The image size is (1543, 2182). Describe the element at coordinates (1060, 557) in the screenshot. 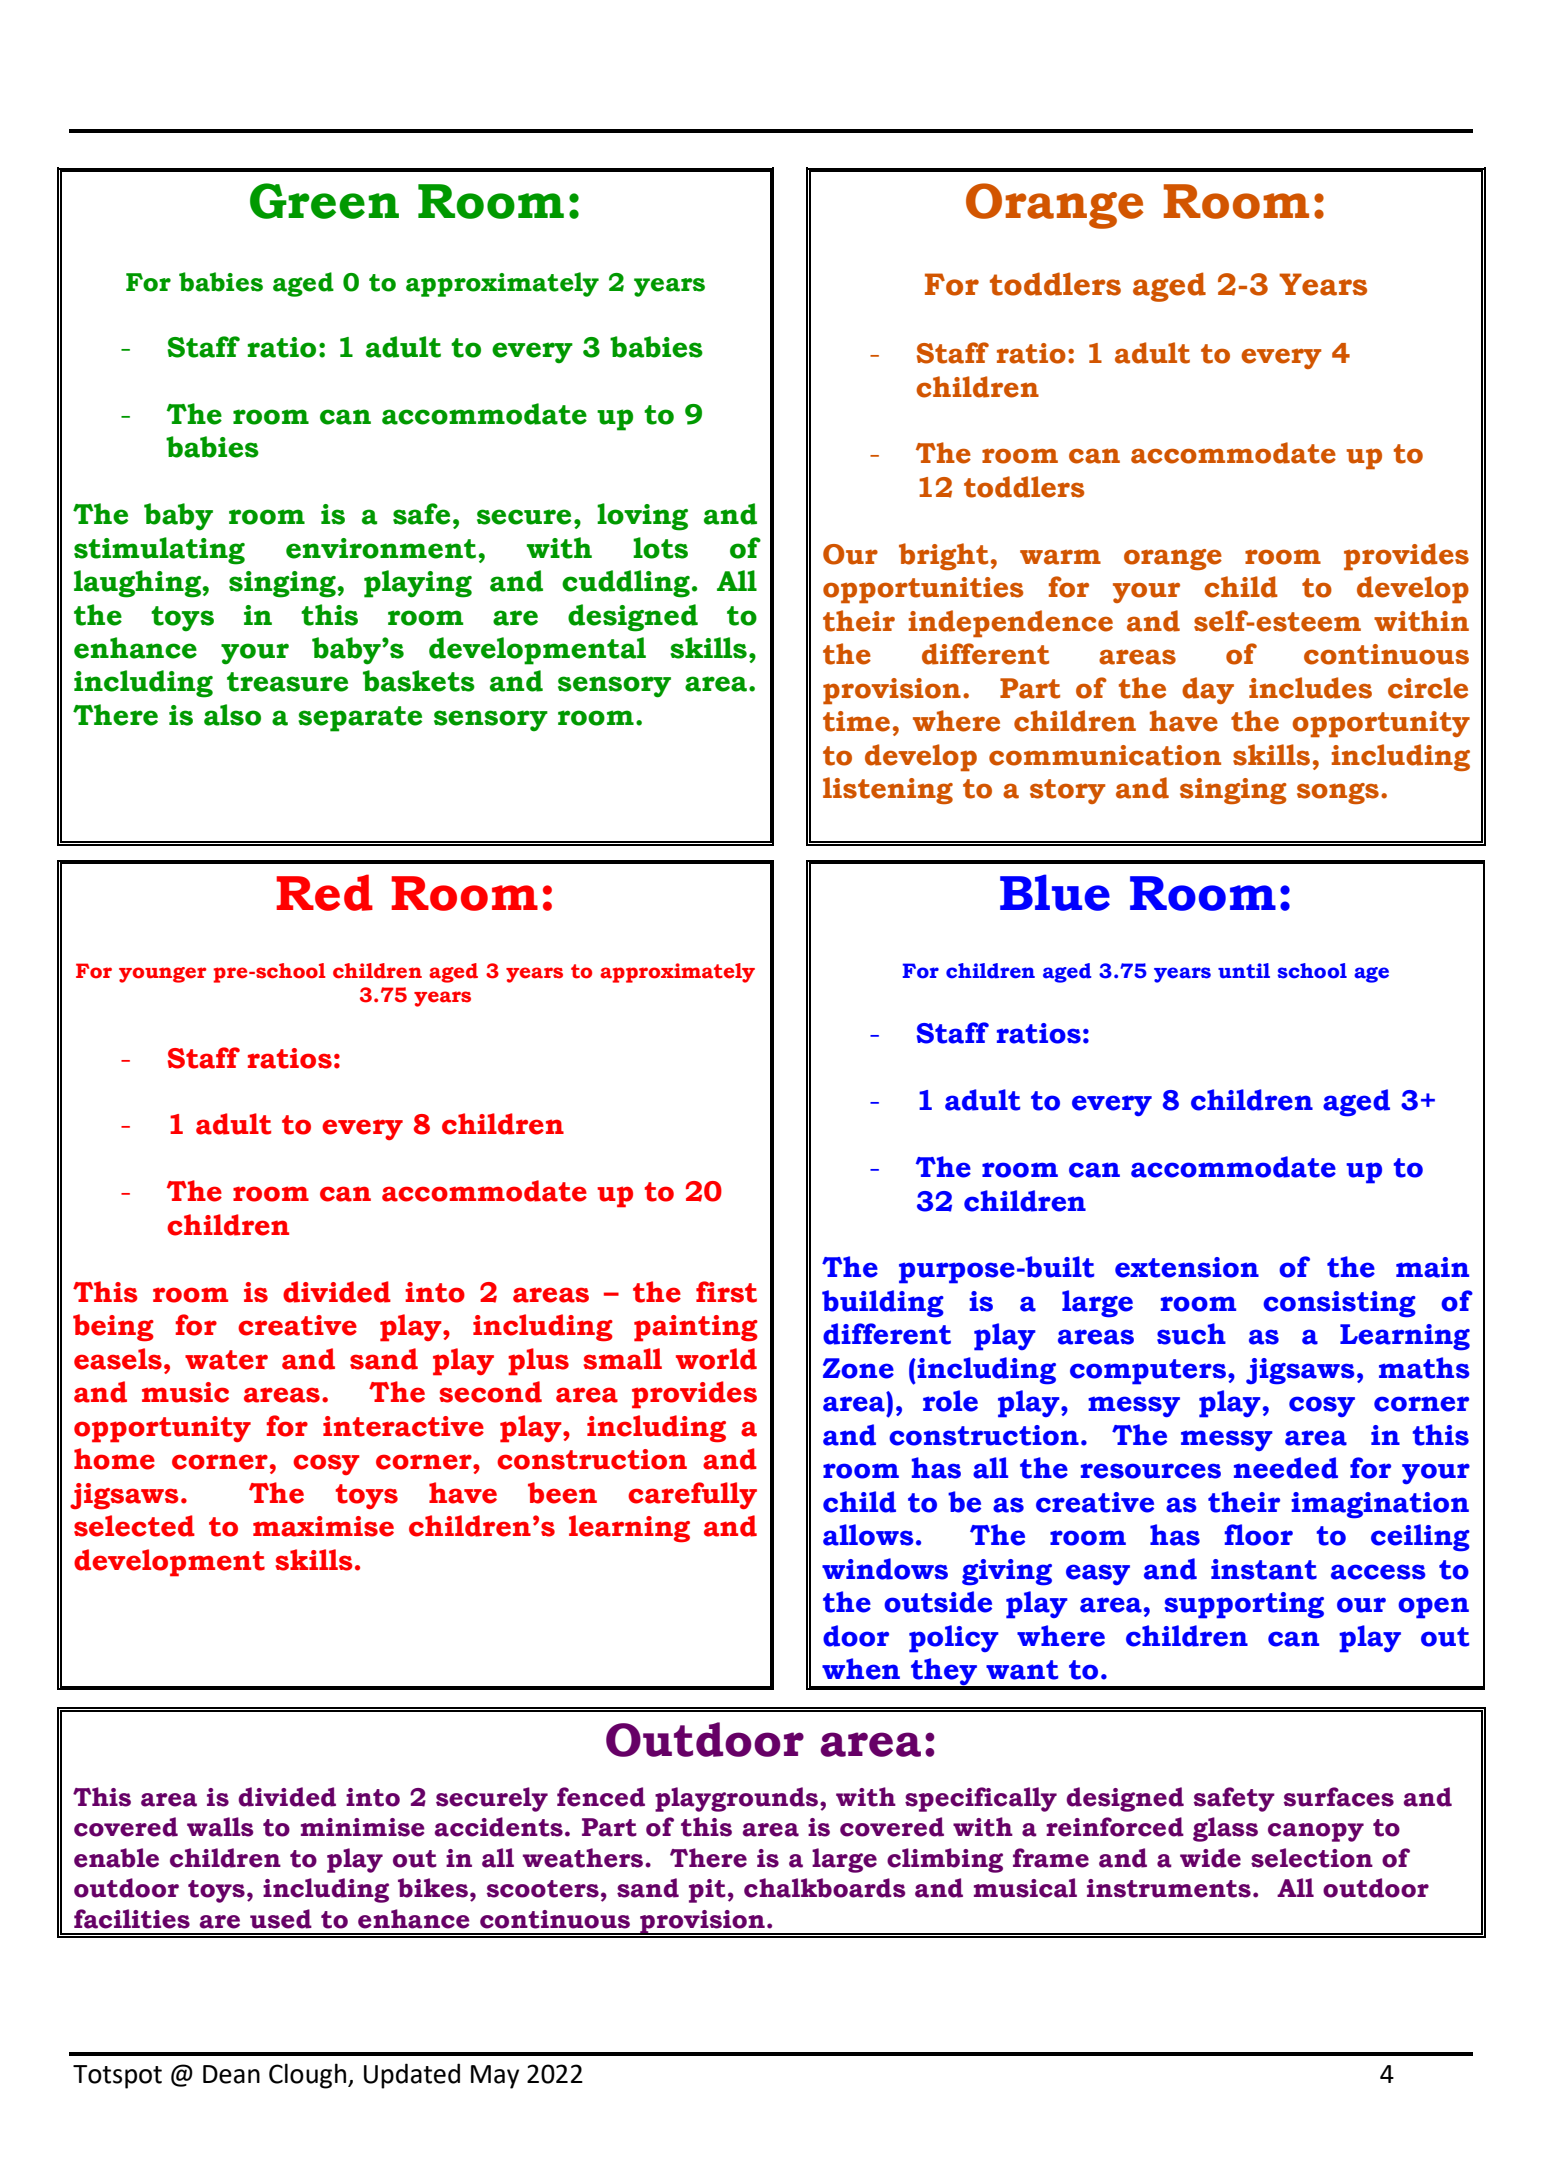

I see `warm` at that location.
